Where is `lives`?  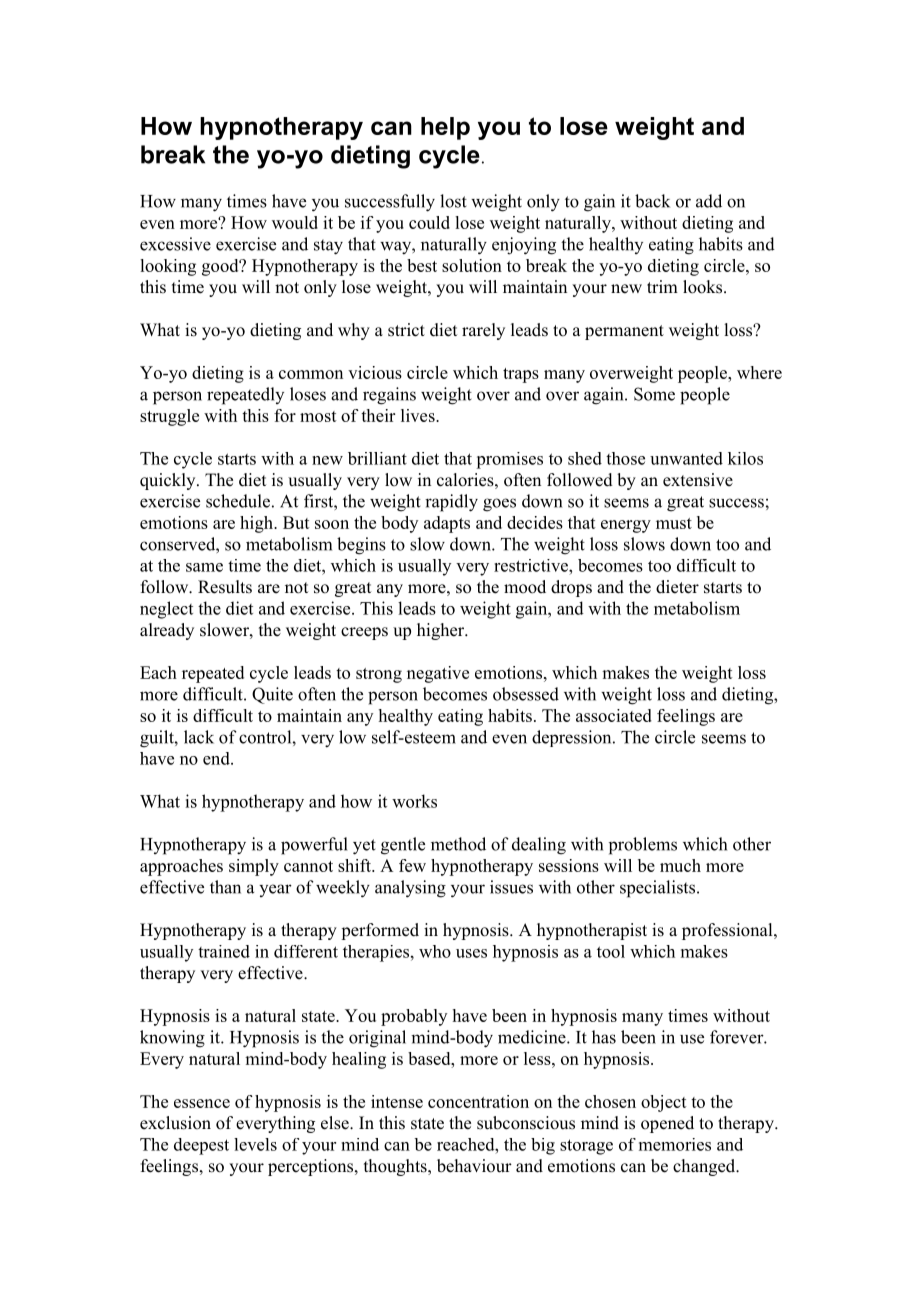
lives is located at coordinates (419, 415).
